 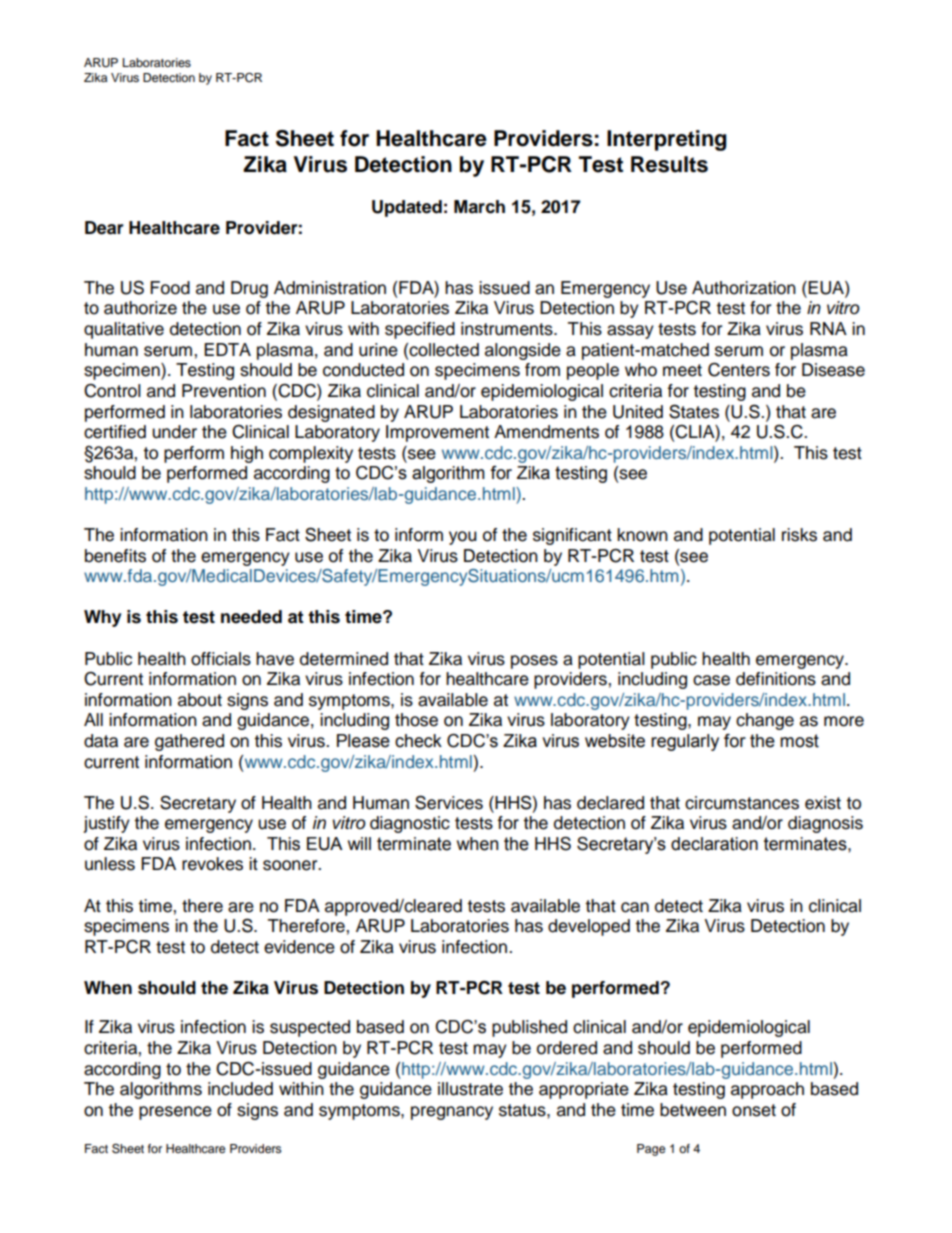 I want to click on March, so click(x=479, y=207).
